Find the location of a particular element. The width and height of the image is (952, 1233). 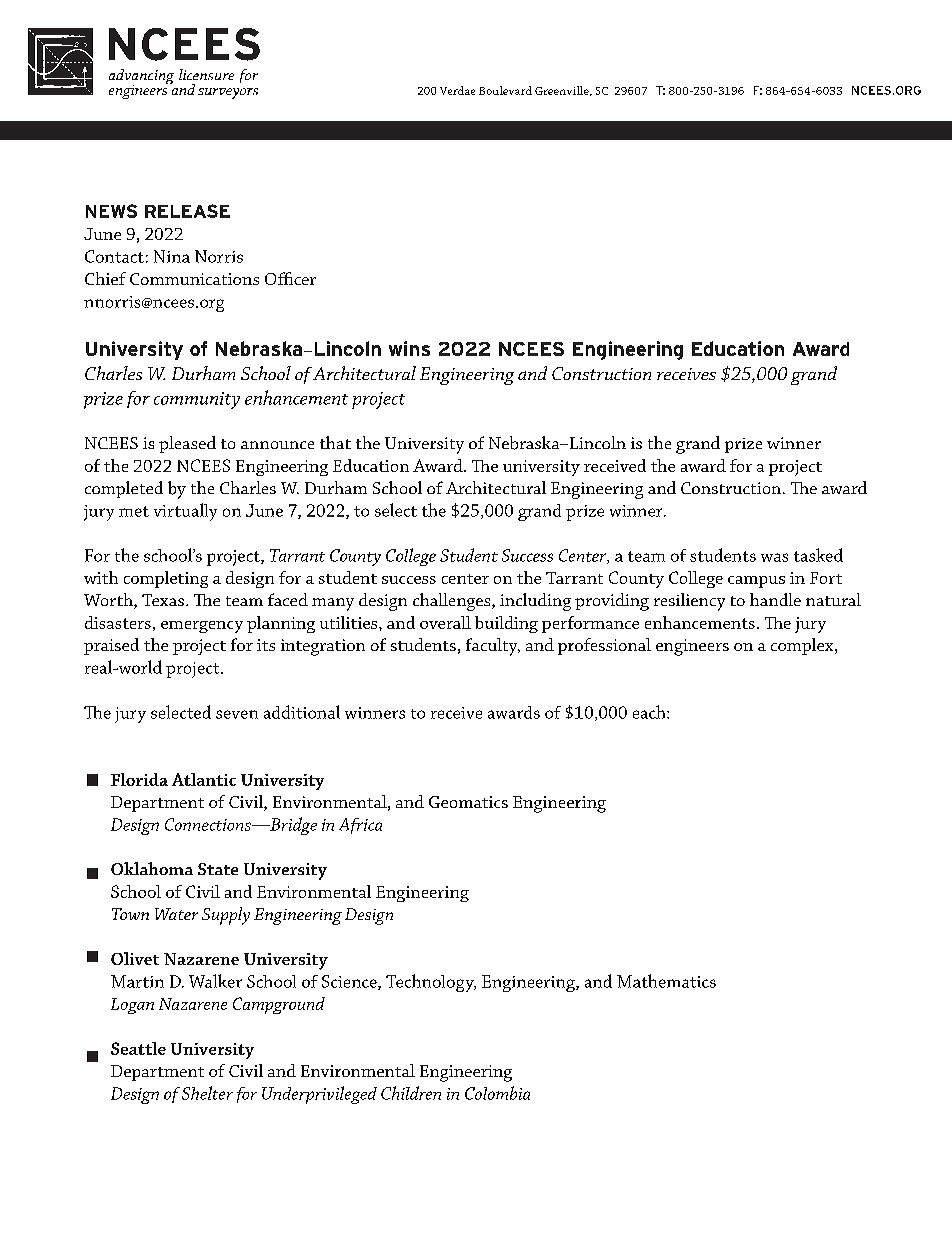

Texas is located at coordinates (163, 600).
